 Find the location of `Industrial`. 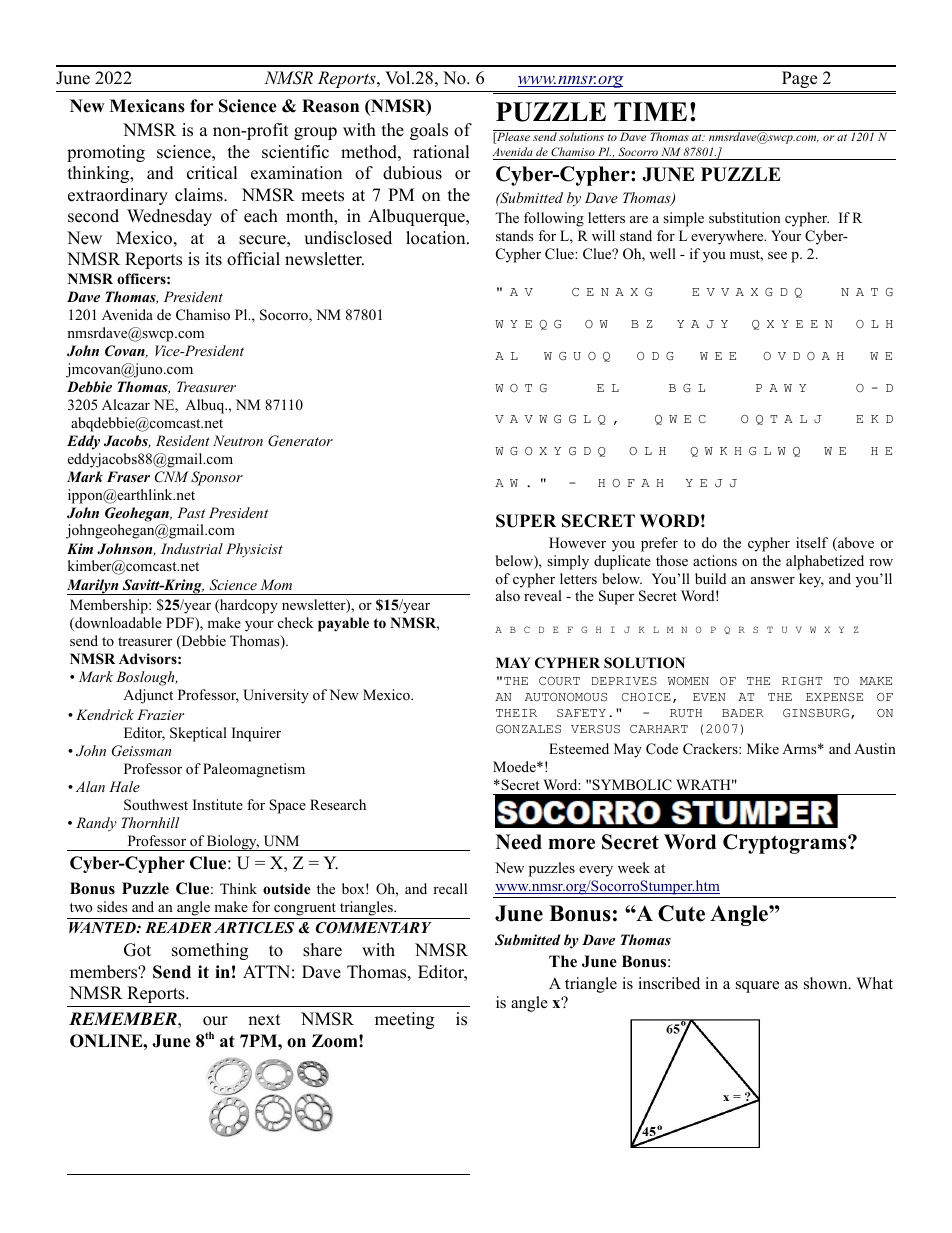

Industrial is located at coordinates (192, 548).
